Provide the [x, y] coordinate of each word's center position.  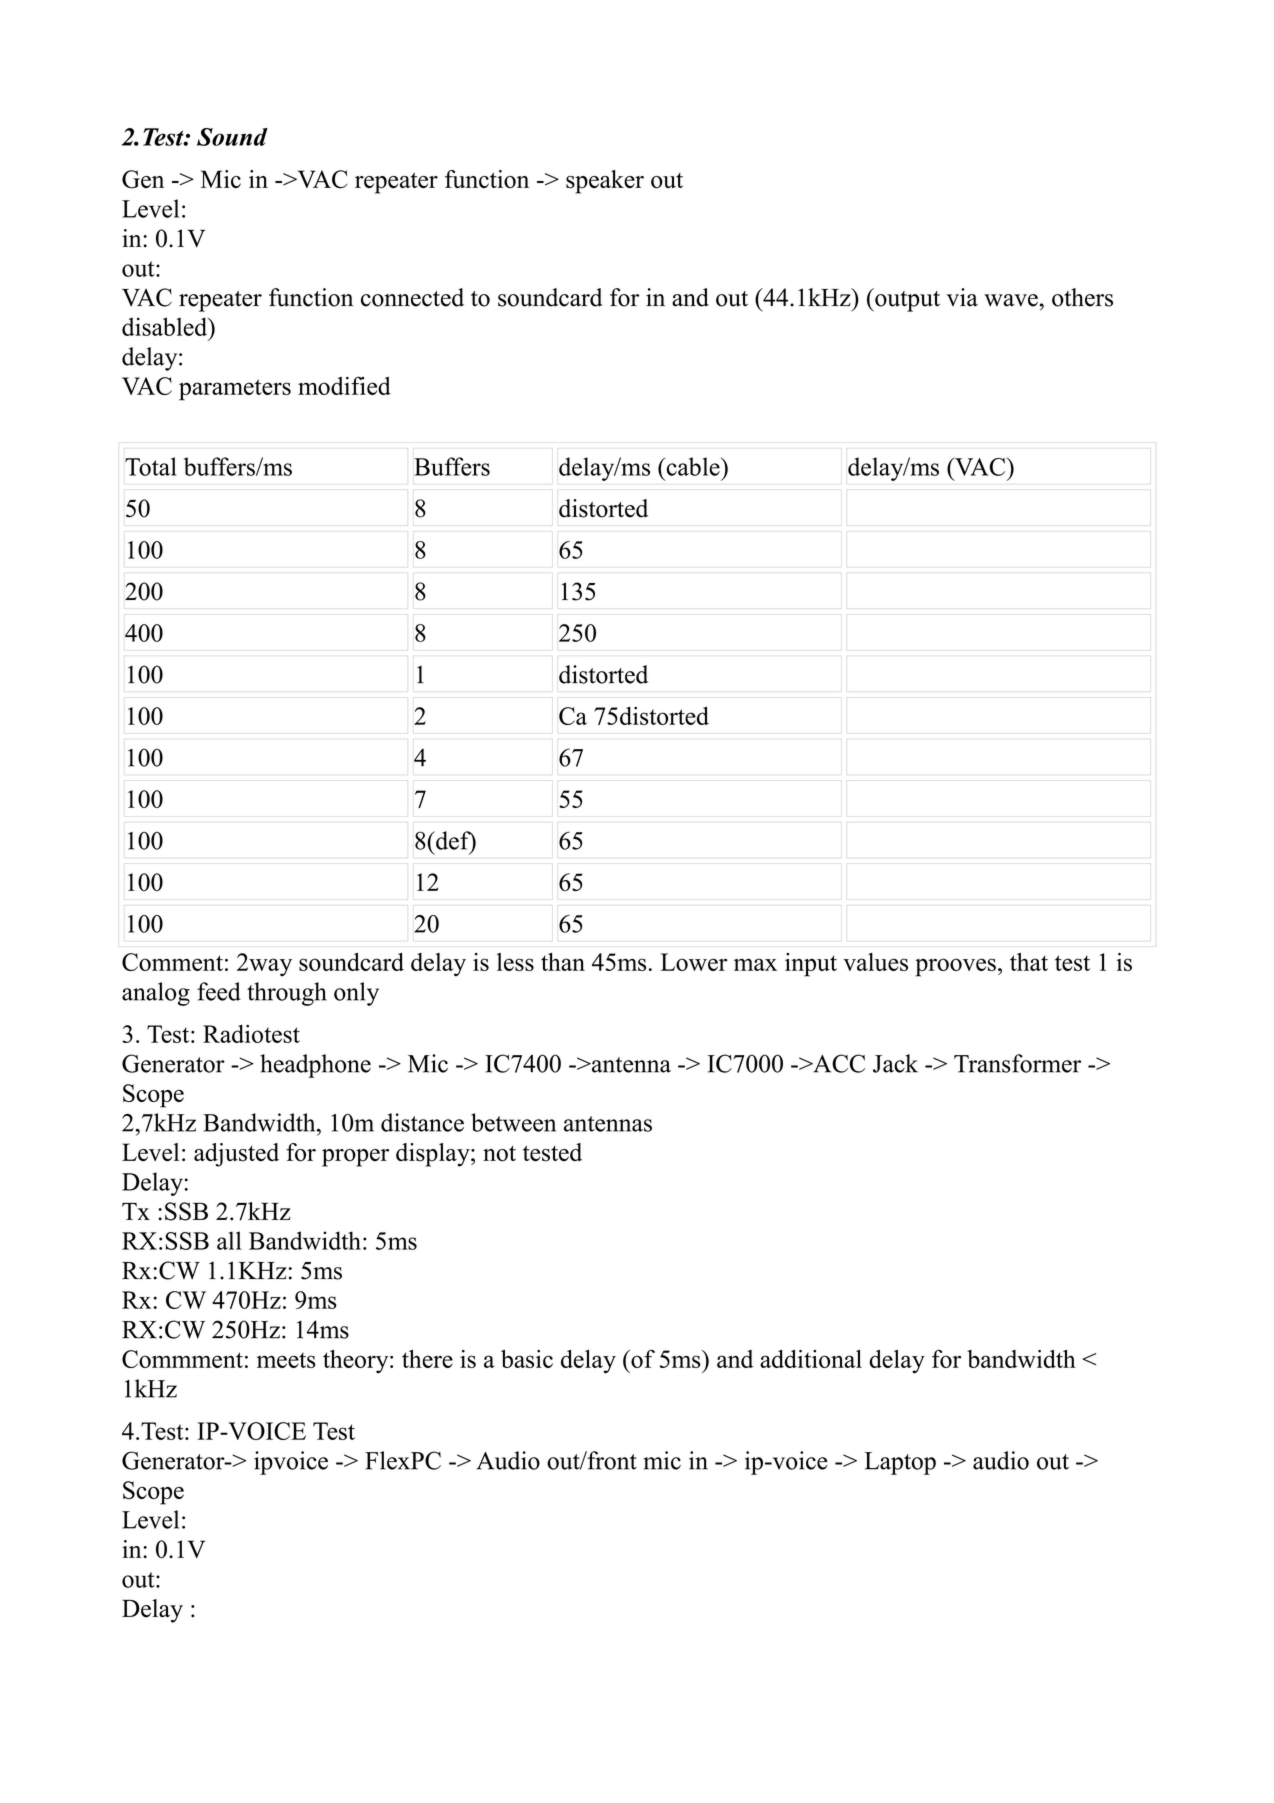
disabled [166, 326]
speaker [605, 182]
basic [527, 1359]
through [287, 994]
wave [1011, 300]
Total [151, 466]
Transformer [1017, 1063]
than [563, 962]
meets [286, 1360]
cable [693, 466]
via [962, 297]
